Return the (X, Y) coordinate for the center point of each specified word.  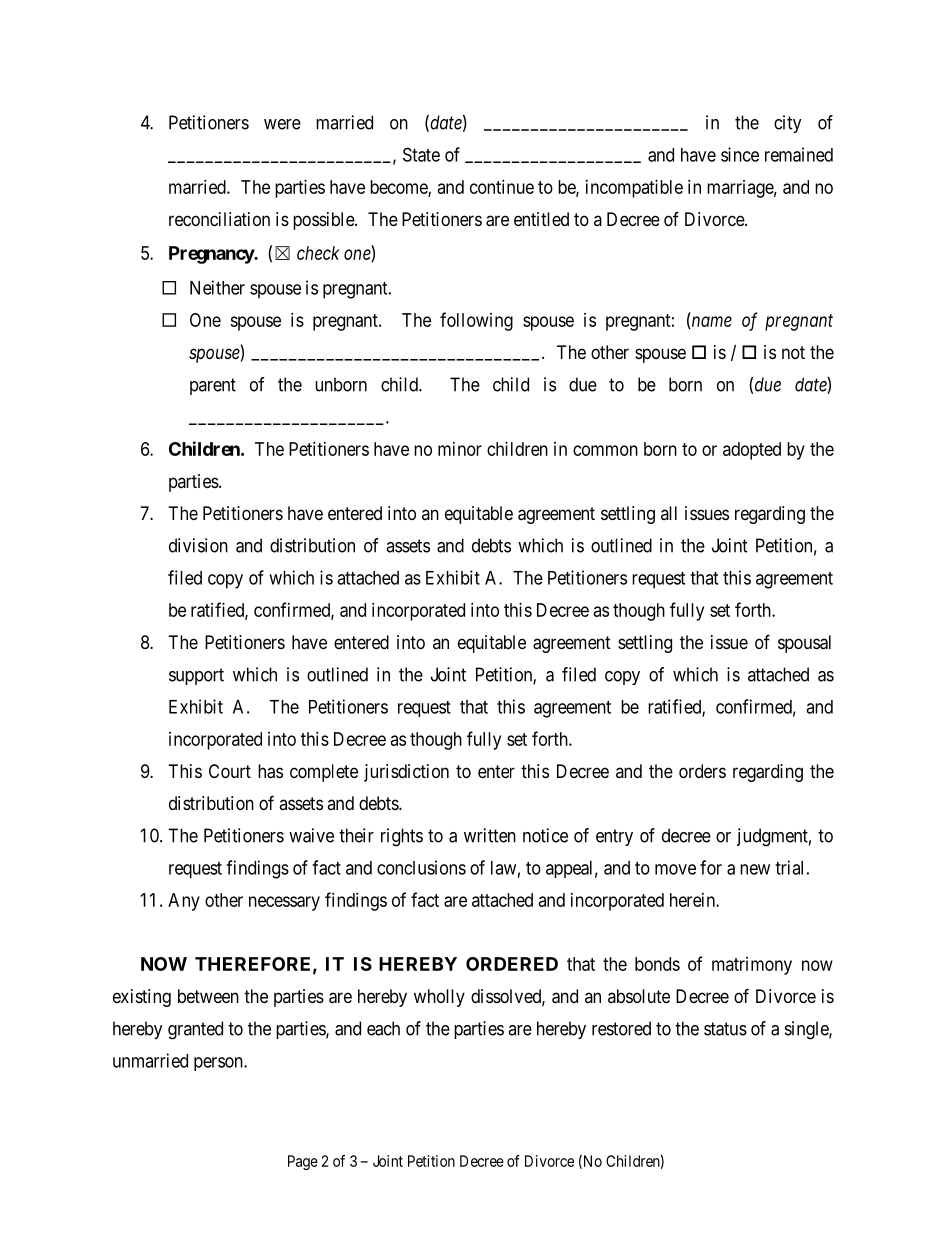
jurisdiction (406, 773)
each (383, 1028)
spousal (804, 644)
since (740, 154)
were (282, 124)
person (219, 1064)
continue (502, 187)
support (196, 676)
